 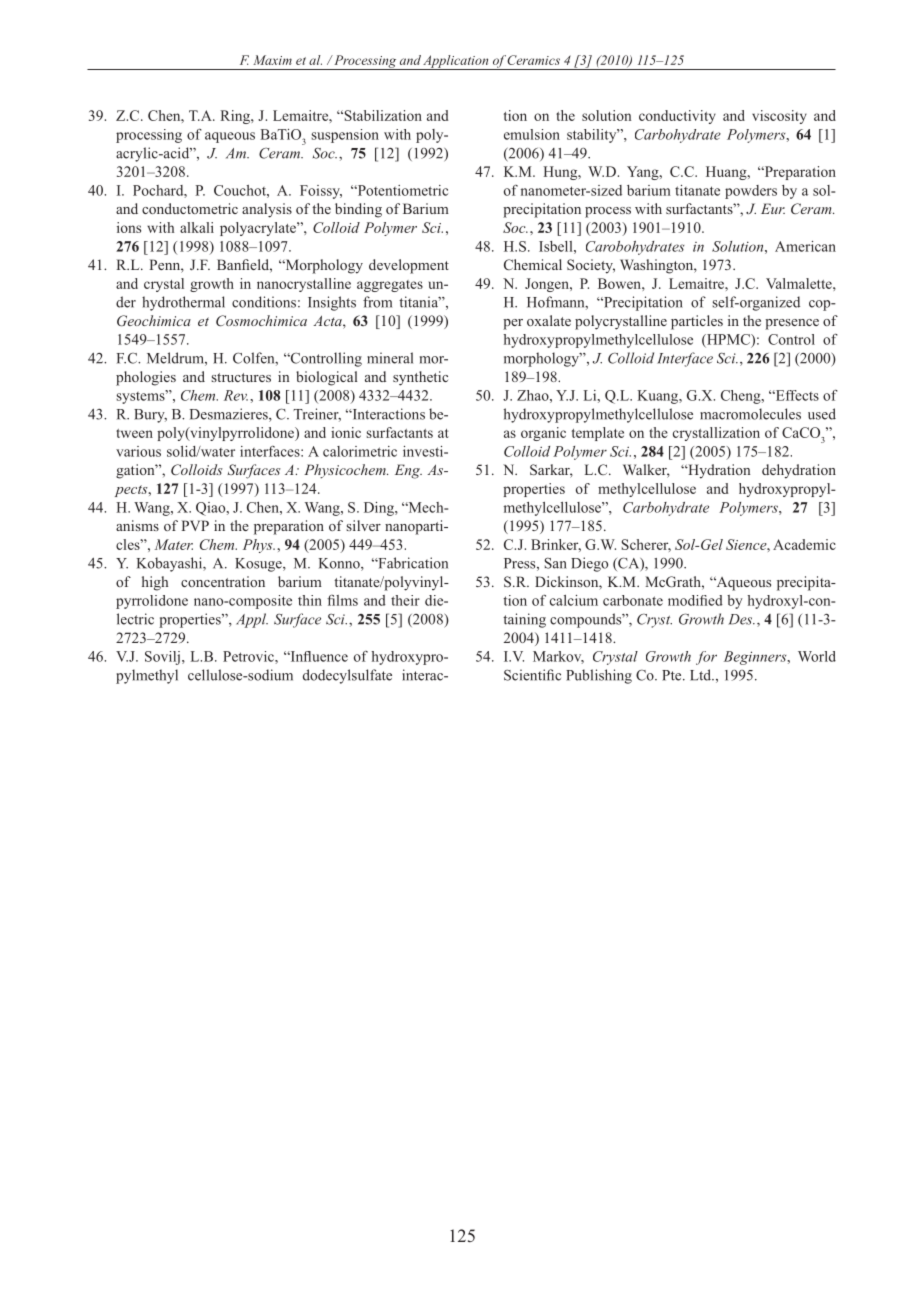 I want to click on thin, so click(x=310, y=600).
